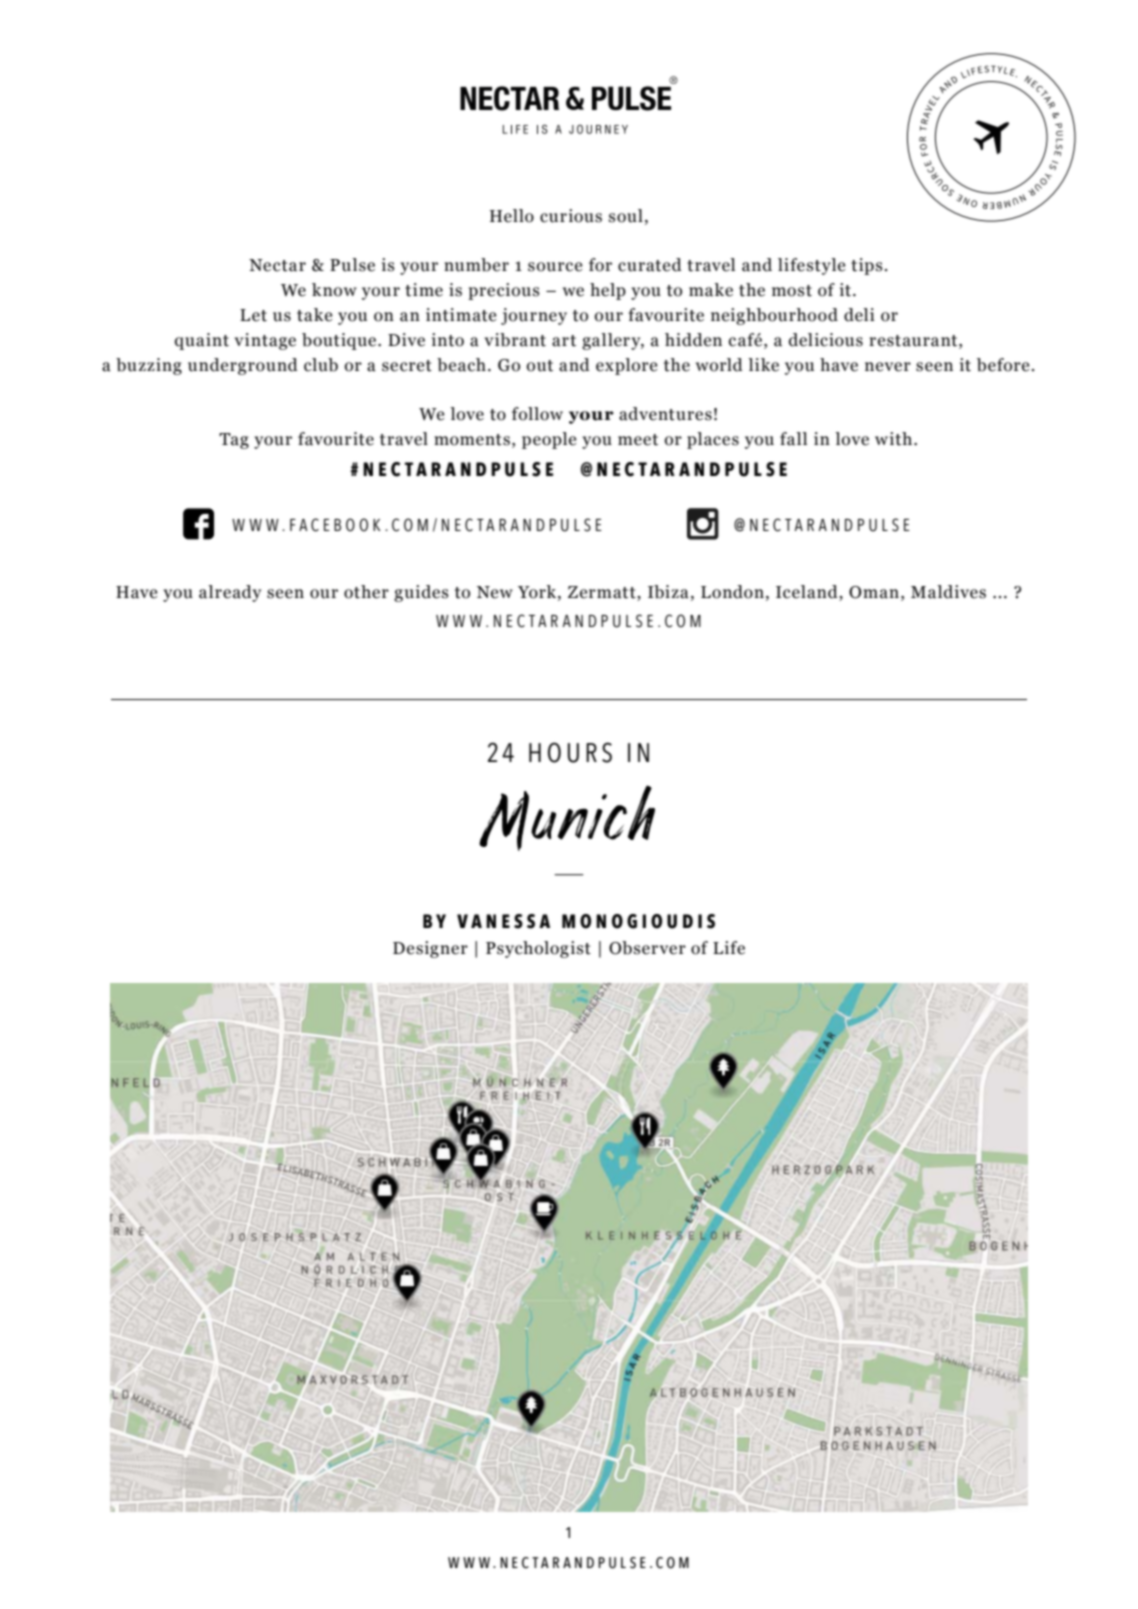 Image resolution: width=1138 pixels, height=1609 pixels. Describe the element at coordinates (874, 592) in the page. I see `Oman` at that location.
